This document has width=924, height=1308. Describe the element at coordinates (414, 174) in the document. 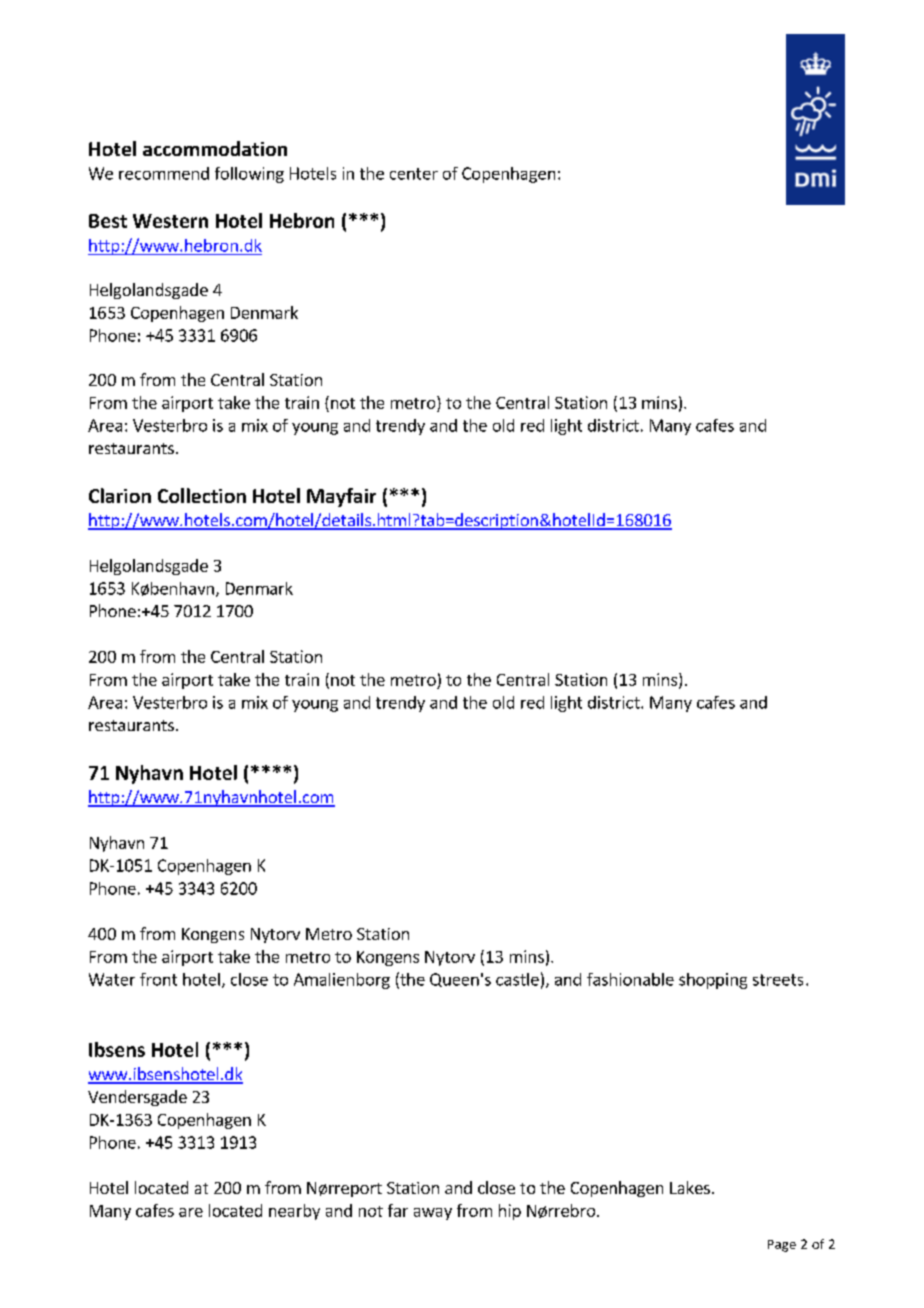

I see `center` at that location.
